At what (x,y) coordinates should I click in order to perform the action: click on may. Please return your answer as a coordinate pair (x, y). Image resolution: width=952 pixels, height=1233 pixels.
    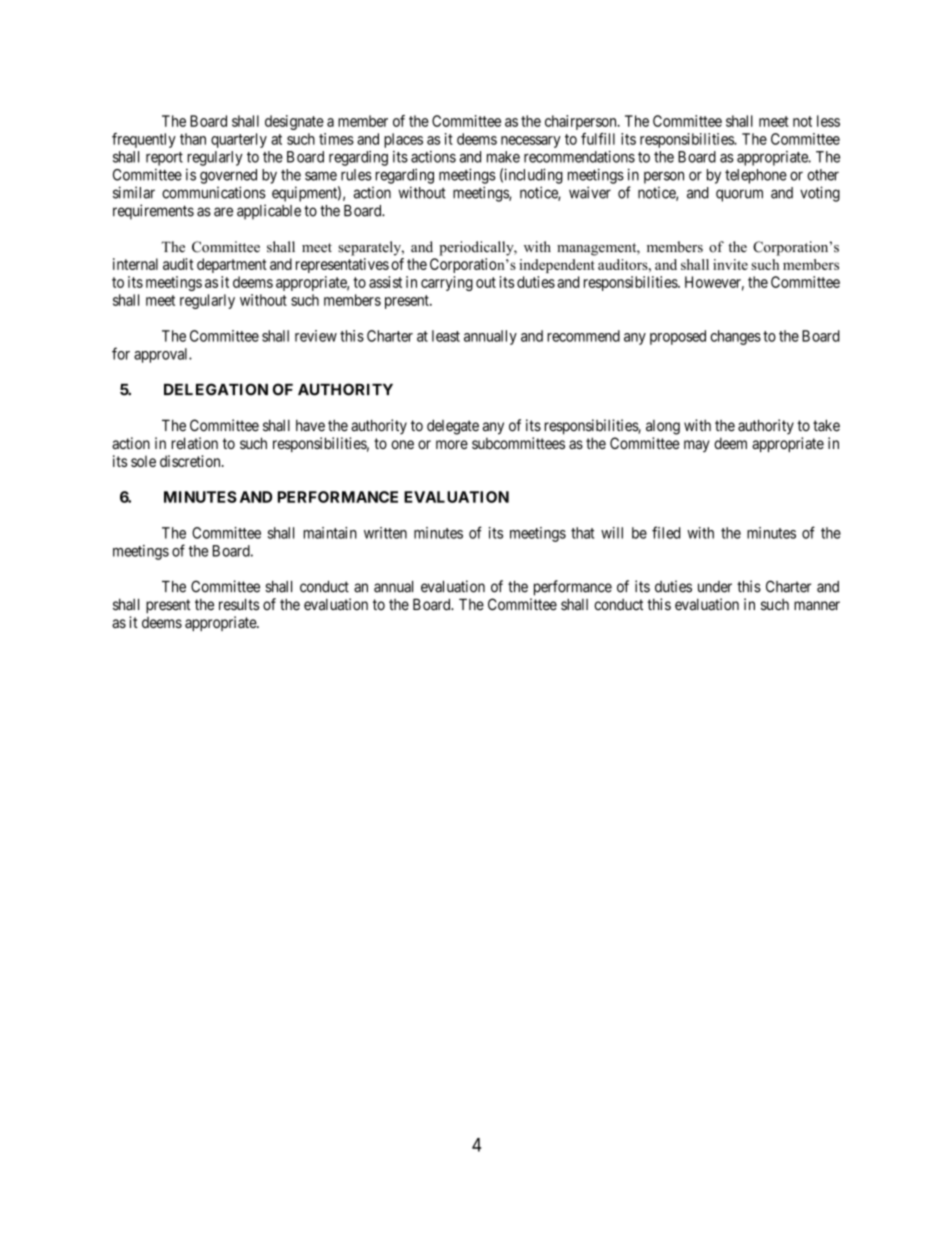
    Looking at the image, I should click on (697, 446).
